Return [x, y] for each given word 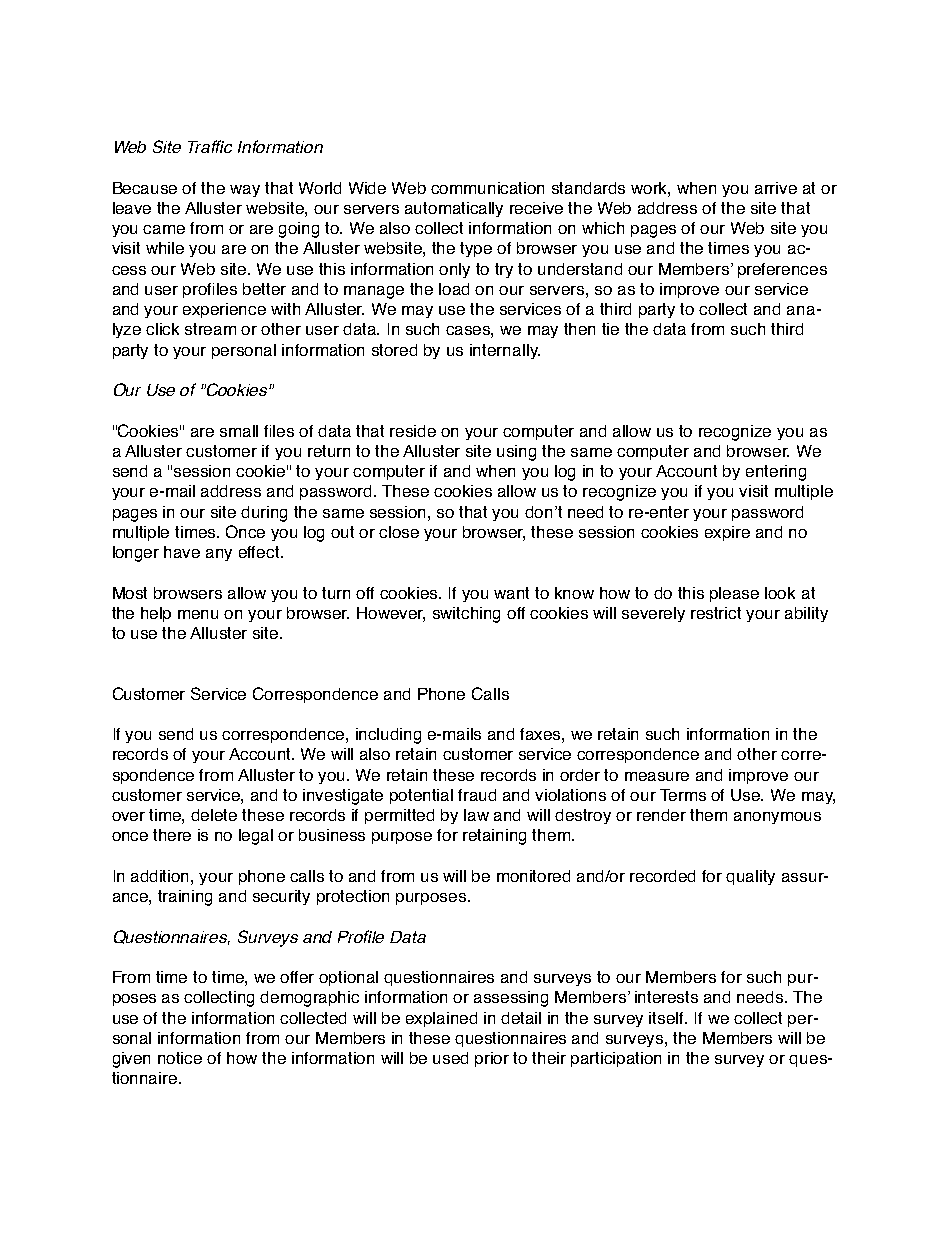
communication [487, 188]
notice [180, 1058]
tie [610, 329]
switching [466, 615]
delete [214, 815]
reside [413, 431]
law [476, 815]
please [734, 594]
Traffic [210, 146]
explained [441, 1019]
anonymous [777, 818]
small [239, 431]
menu [198, 614]
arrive [776, 188]
